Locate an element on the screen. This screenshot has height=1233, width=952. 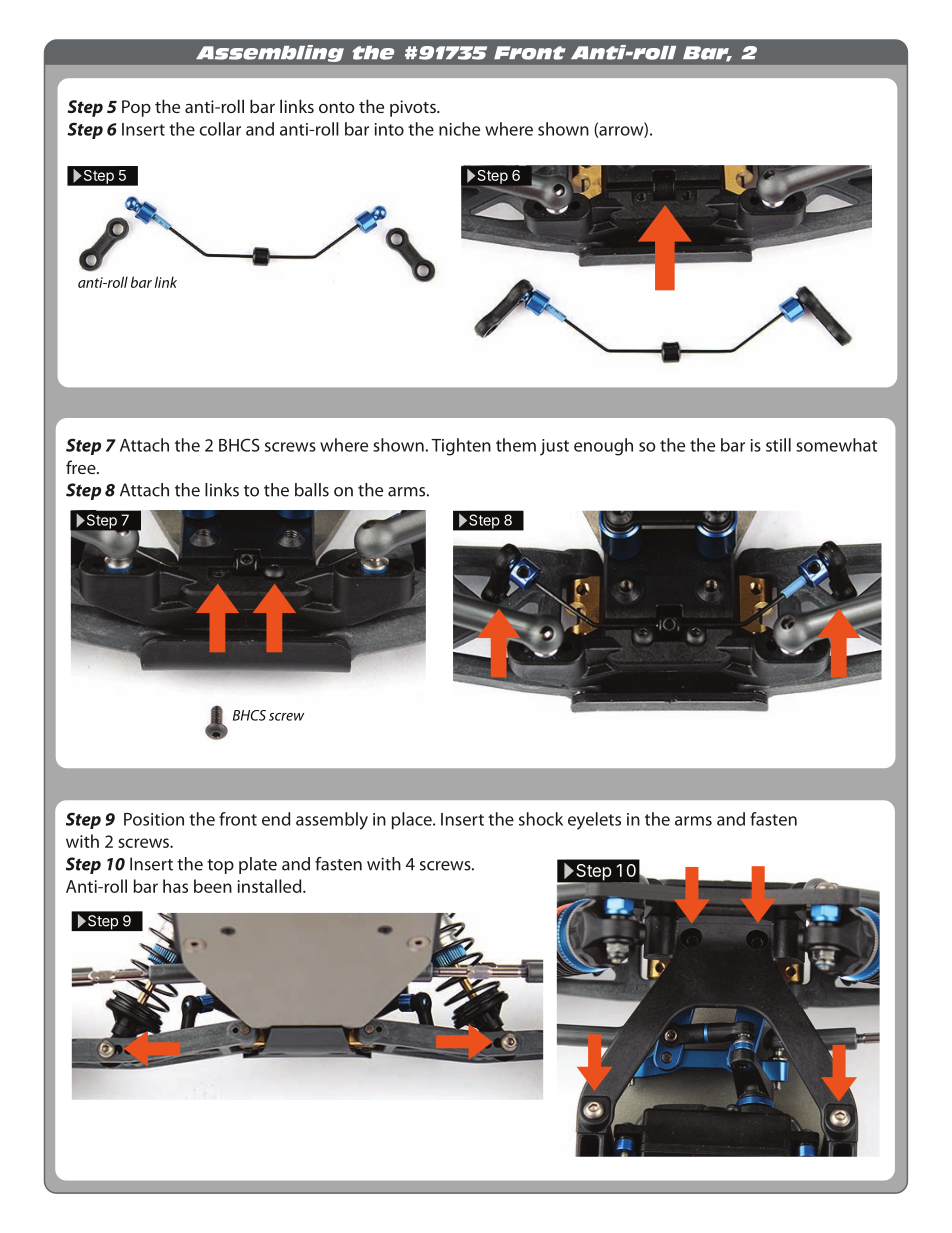
Pop is located at coordinates (136, 108).
